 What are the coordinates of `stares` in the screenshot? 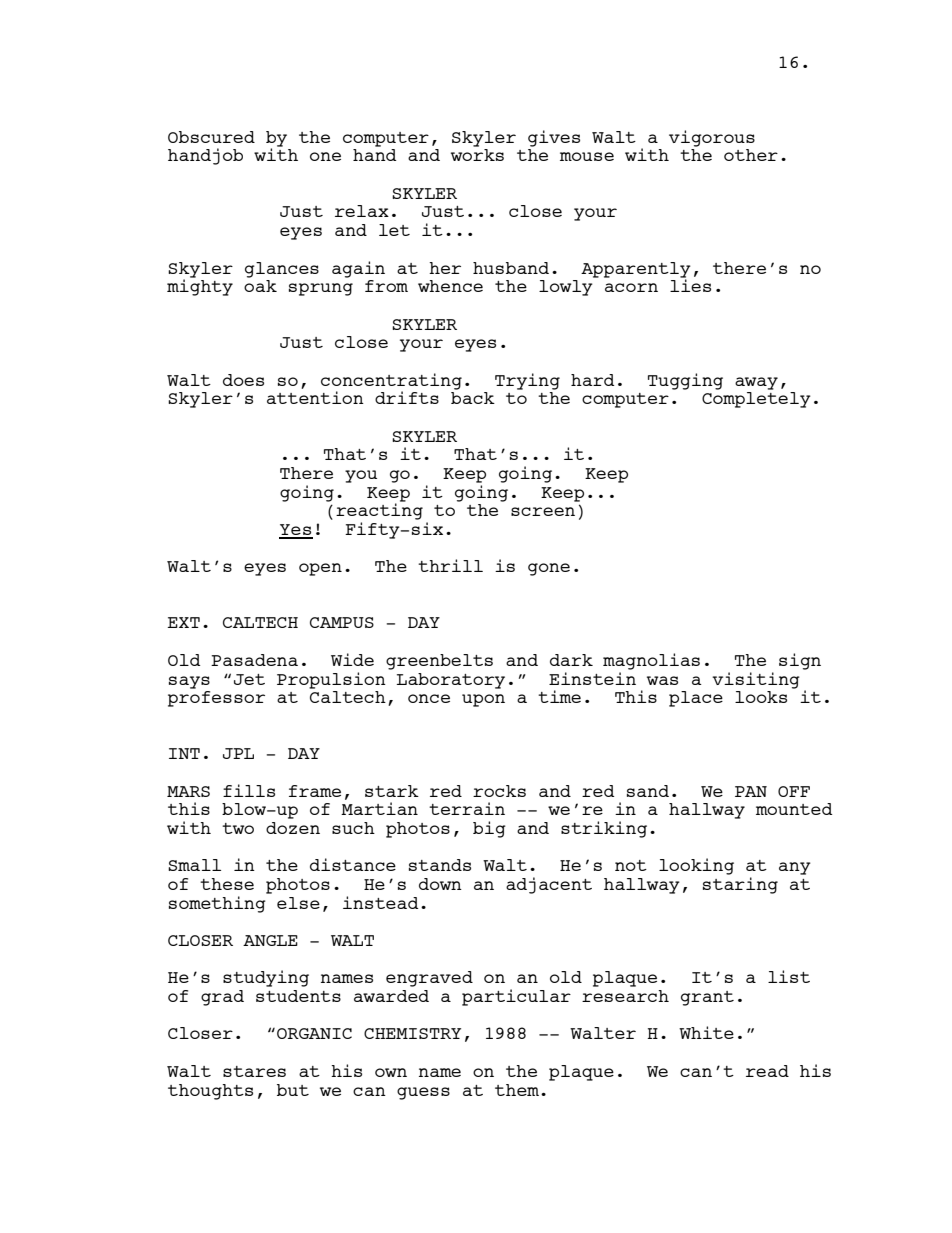 It's located at (254, 1071).
